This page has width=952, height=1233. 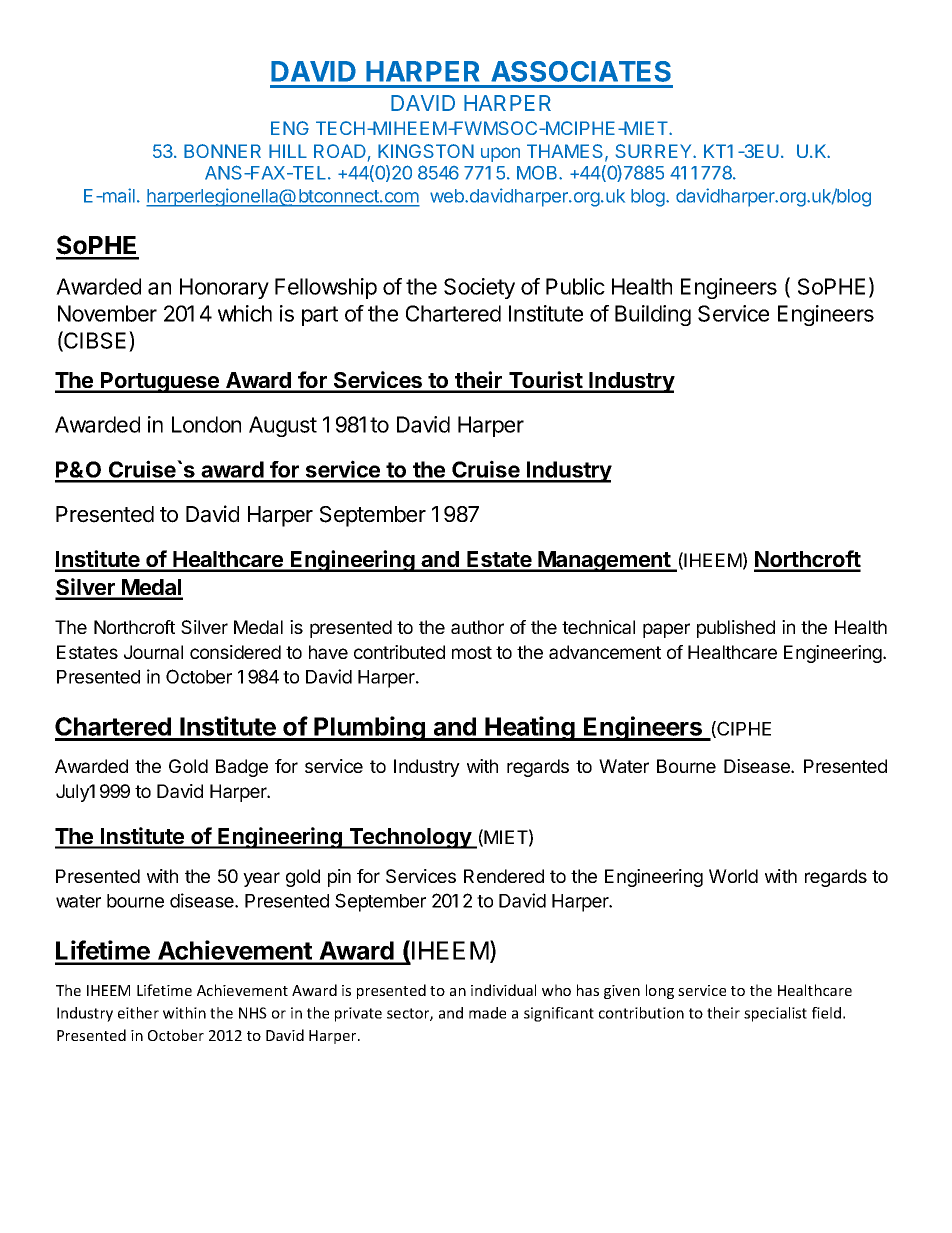 What do you see at coordinates (426, 151) in the page?
I see `KINGSTON` at bounding box center [426, 151].
